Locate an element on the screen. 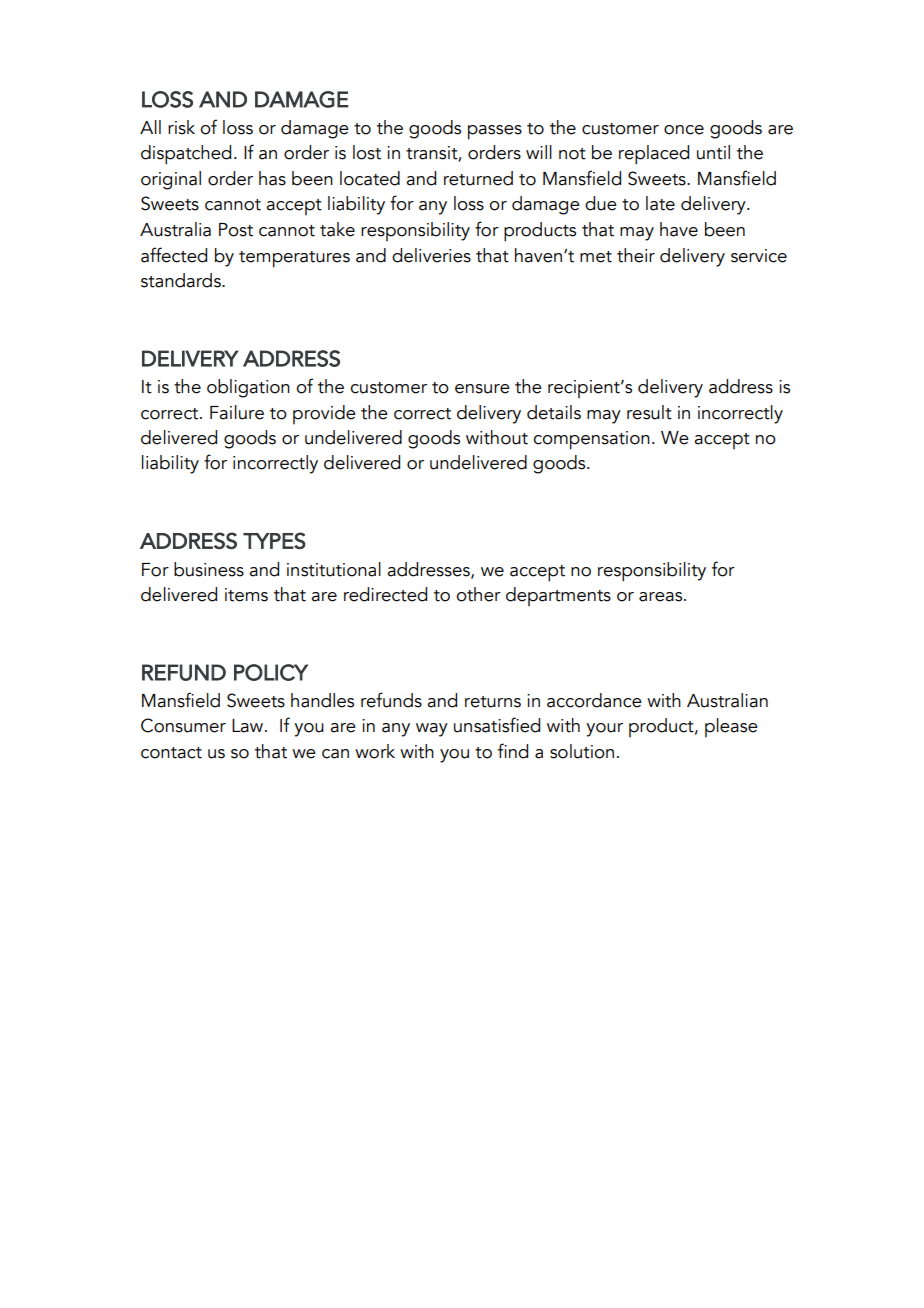 The height and width of the screenshot is (1308, 924). obligation is located at coordinates (248, 388).
